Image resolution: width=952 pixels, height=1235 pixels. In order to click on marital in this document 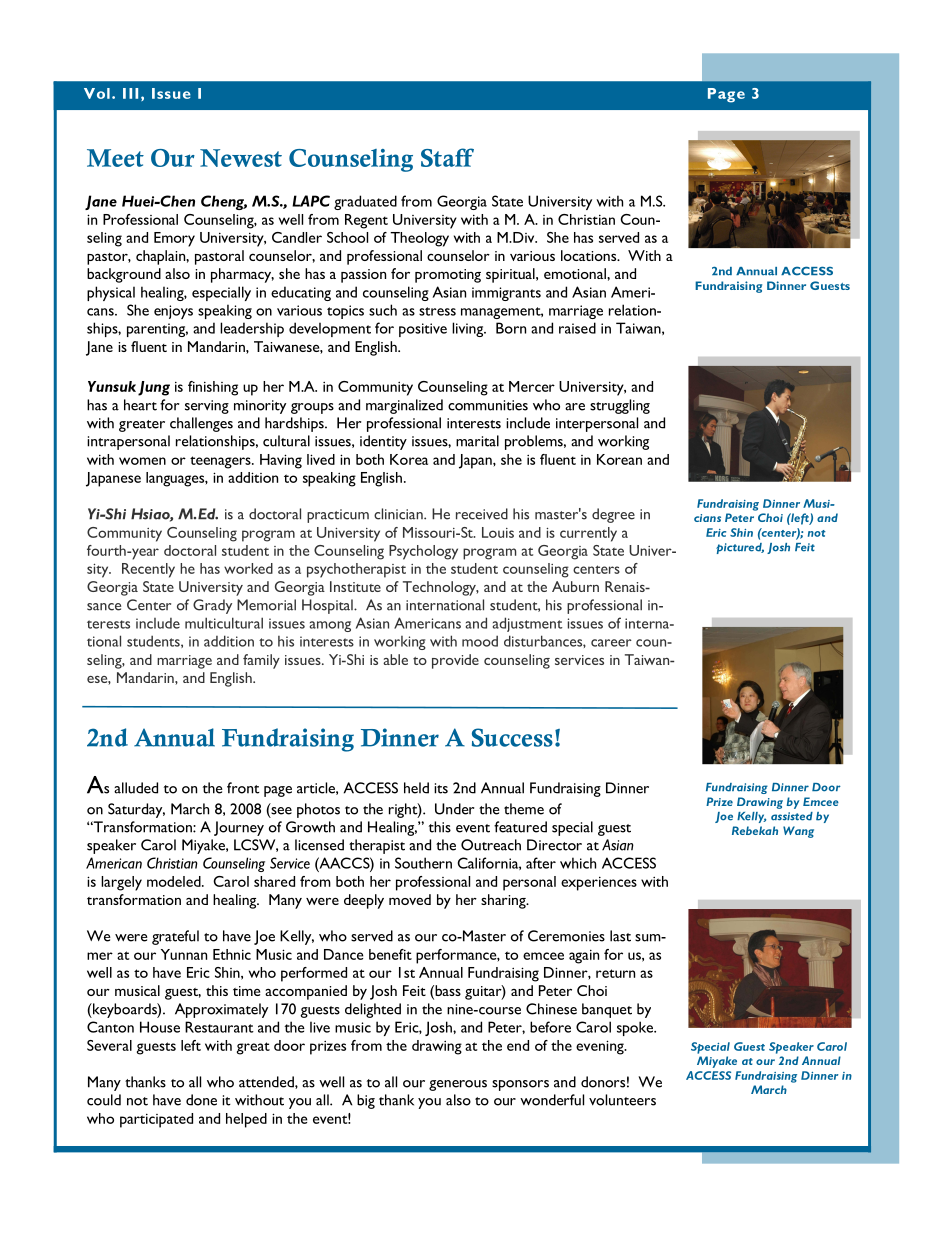, I will do `click(477, 441)`.
